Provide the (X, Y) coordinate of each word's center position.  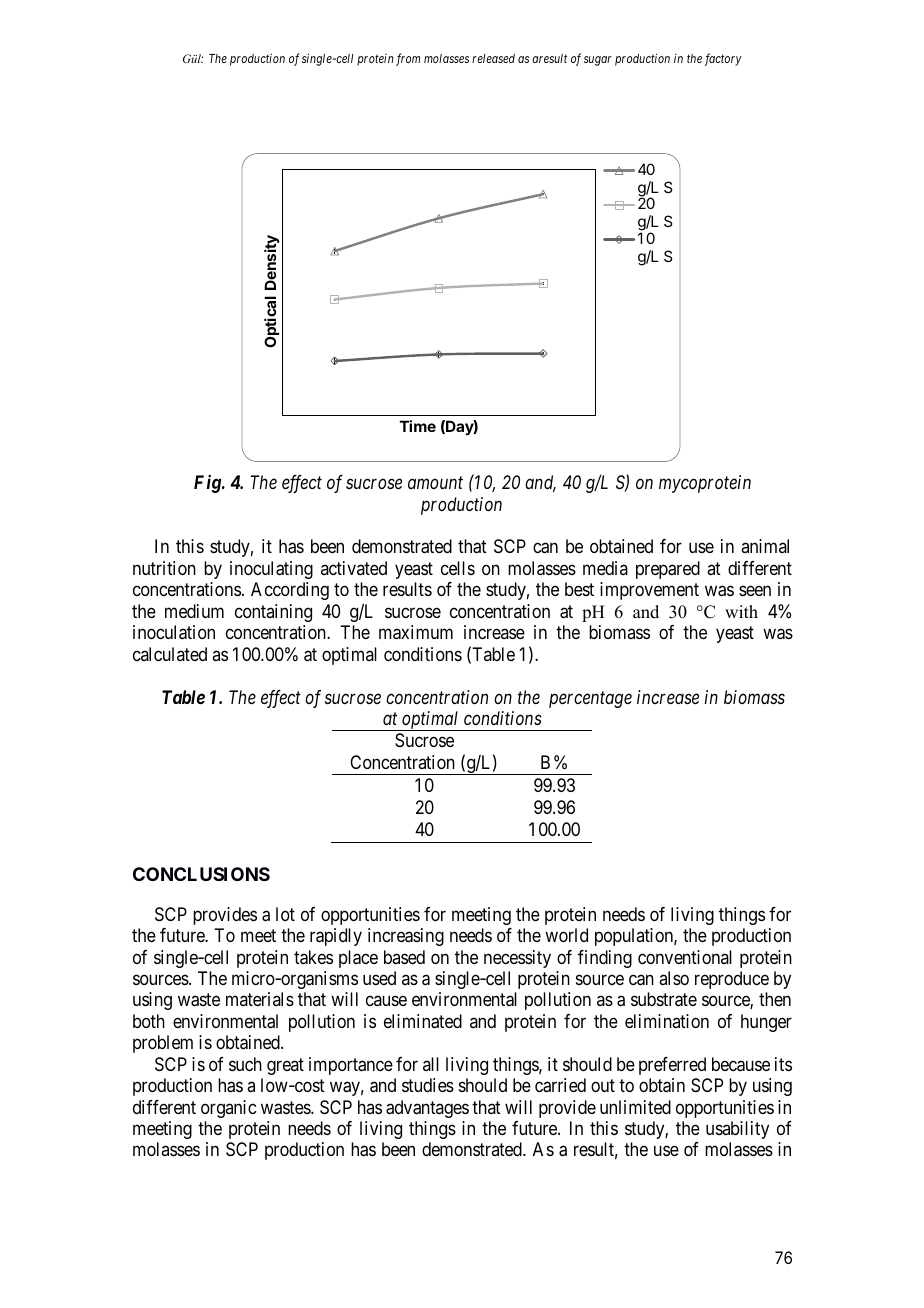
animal (765, 546)
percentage (590, 699)
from (408, 59)
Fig (208, 484)
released (493, 58)
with (741, 611)
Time (418, 426)
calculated (170, 654)
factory (723, 59)
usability (737, 1130)
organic (228, 1109)
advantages (427, 1109)
